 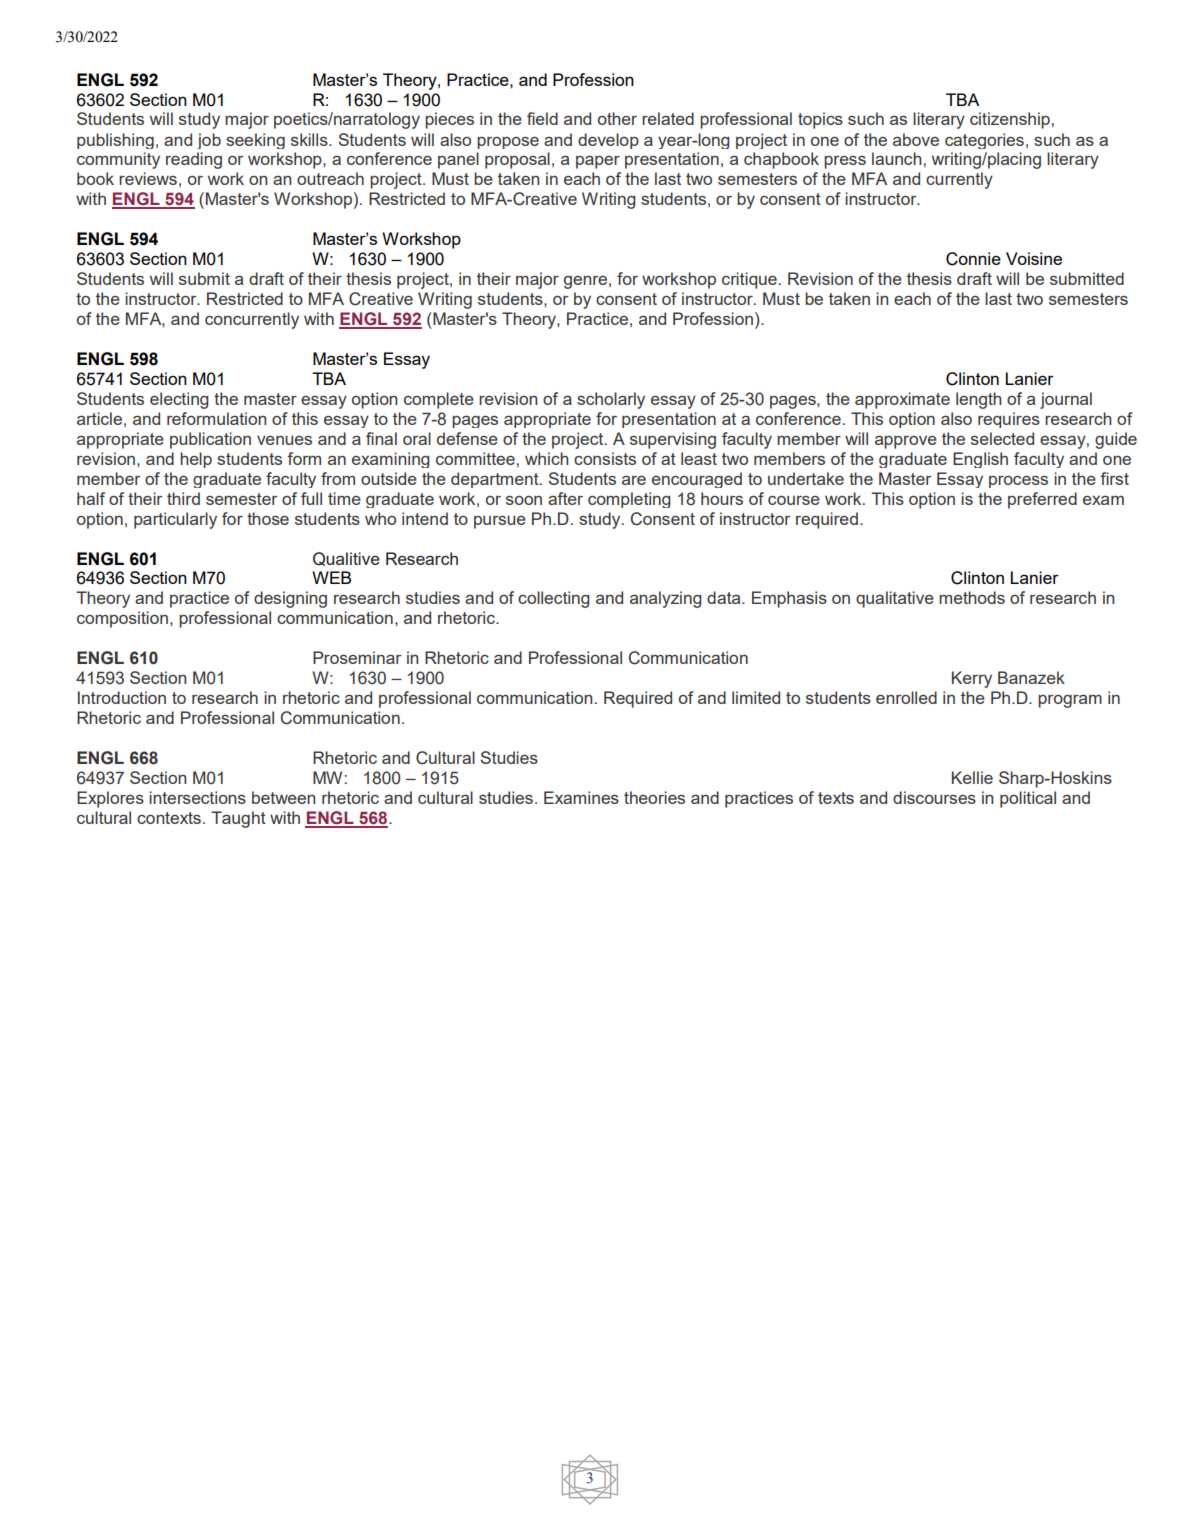 I want to click on job, so click(x=209, y=141).
